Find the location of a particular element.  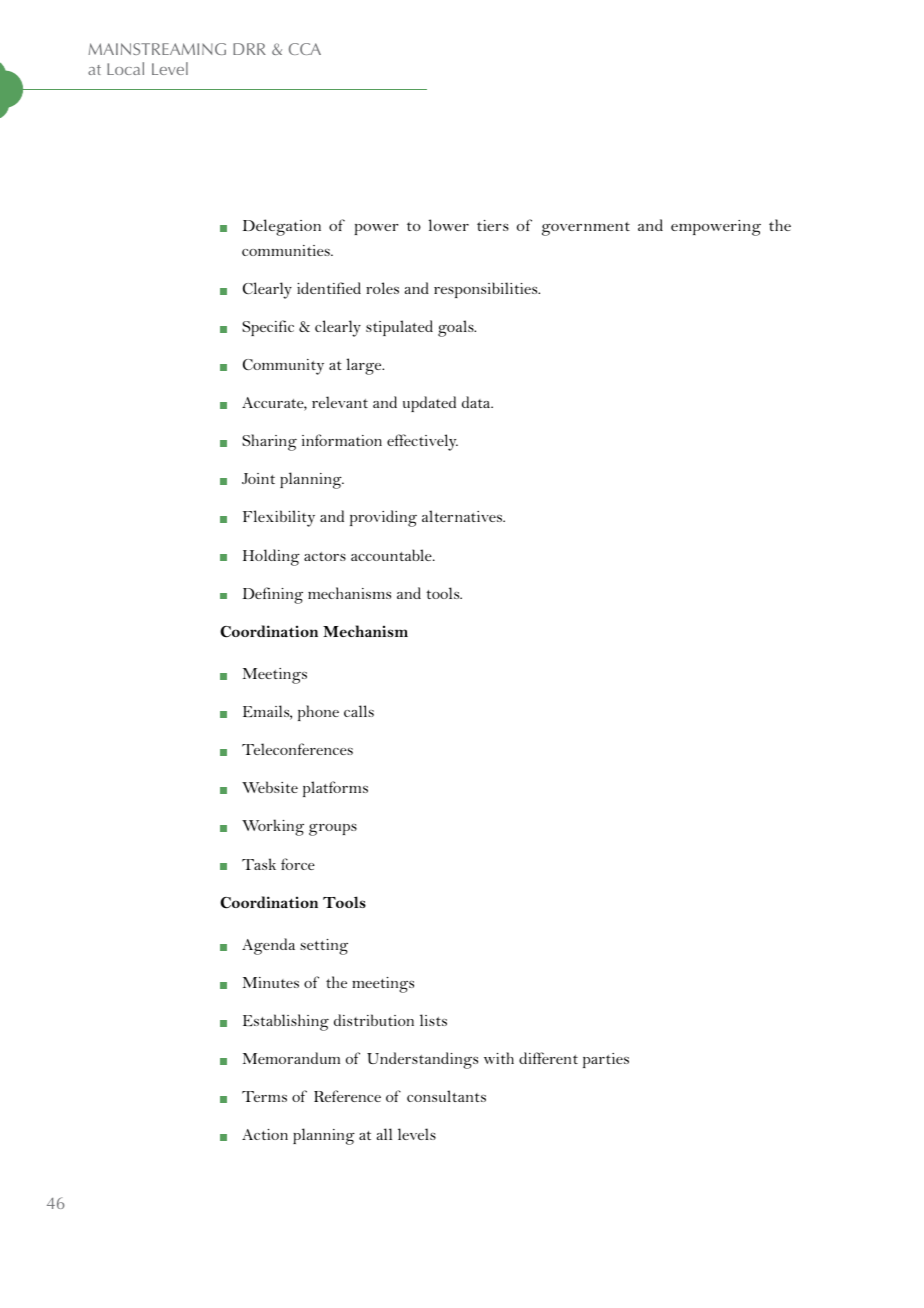

calls is located at coordinates (359, 711).
